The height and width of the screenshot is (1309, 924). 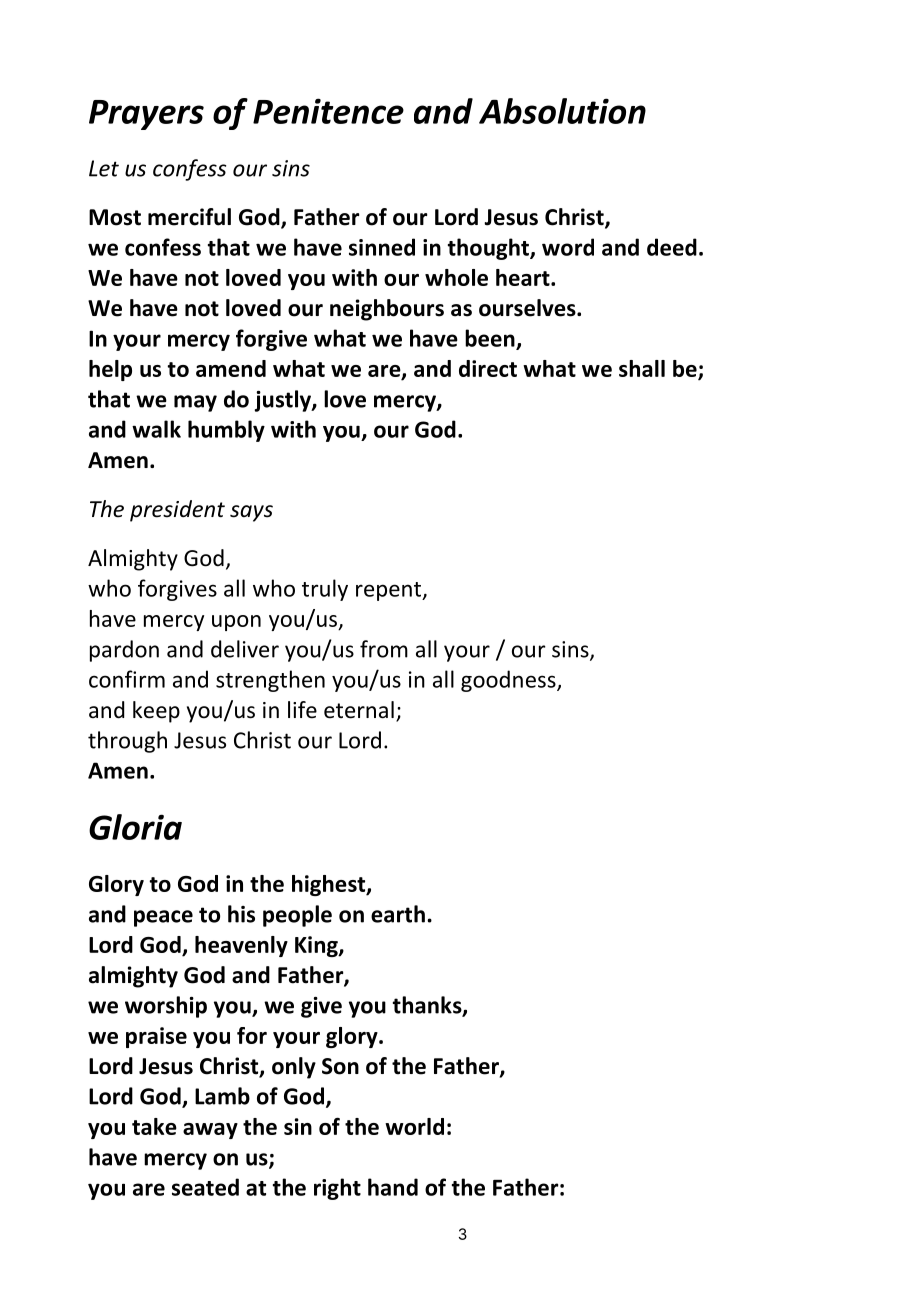 What do you see at coordinates (387, 310) in the screenshot?
I see `neighbours` at bounding box center [387, 310].
